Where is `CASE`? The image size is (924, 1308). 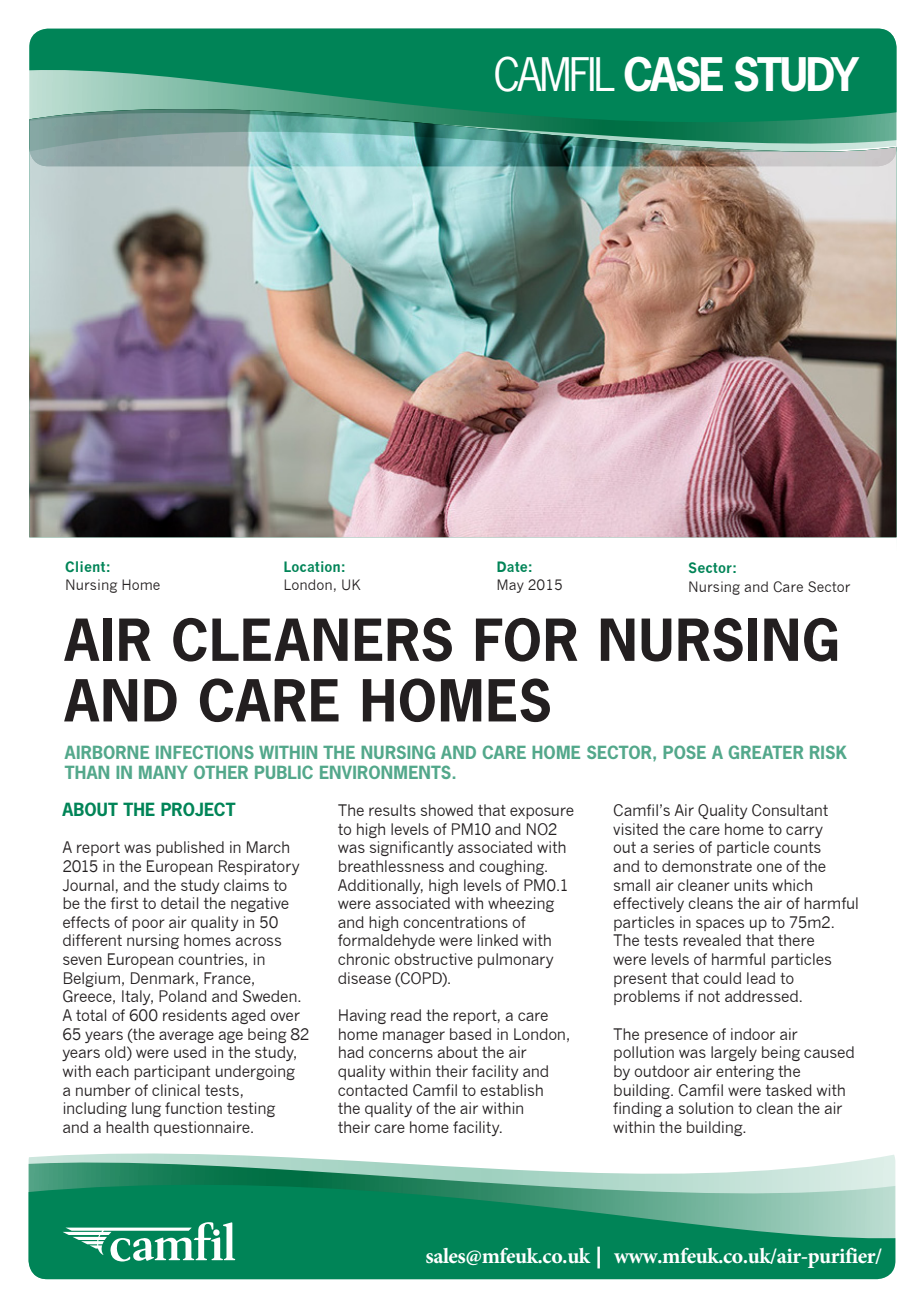 CASE is located at coordinates (673, 74).
